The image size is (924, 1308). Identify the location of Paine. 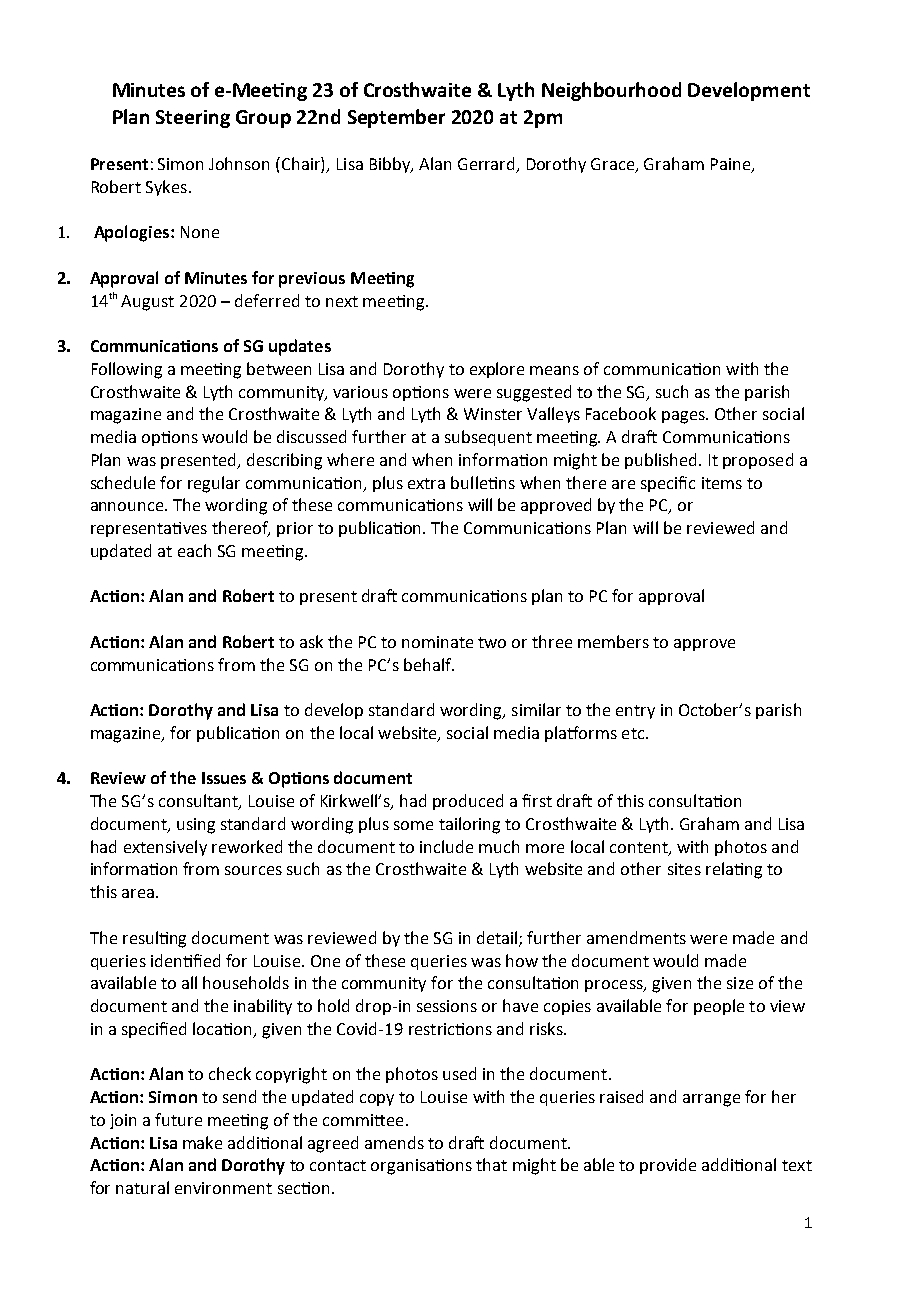
(732, 165).
